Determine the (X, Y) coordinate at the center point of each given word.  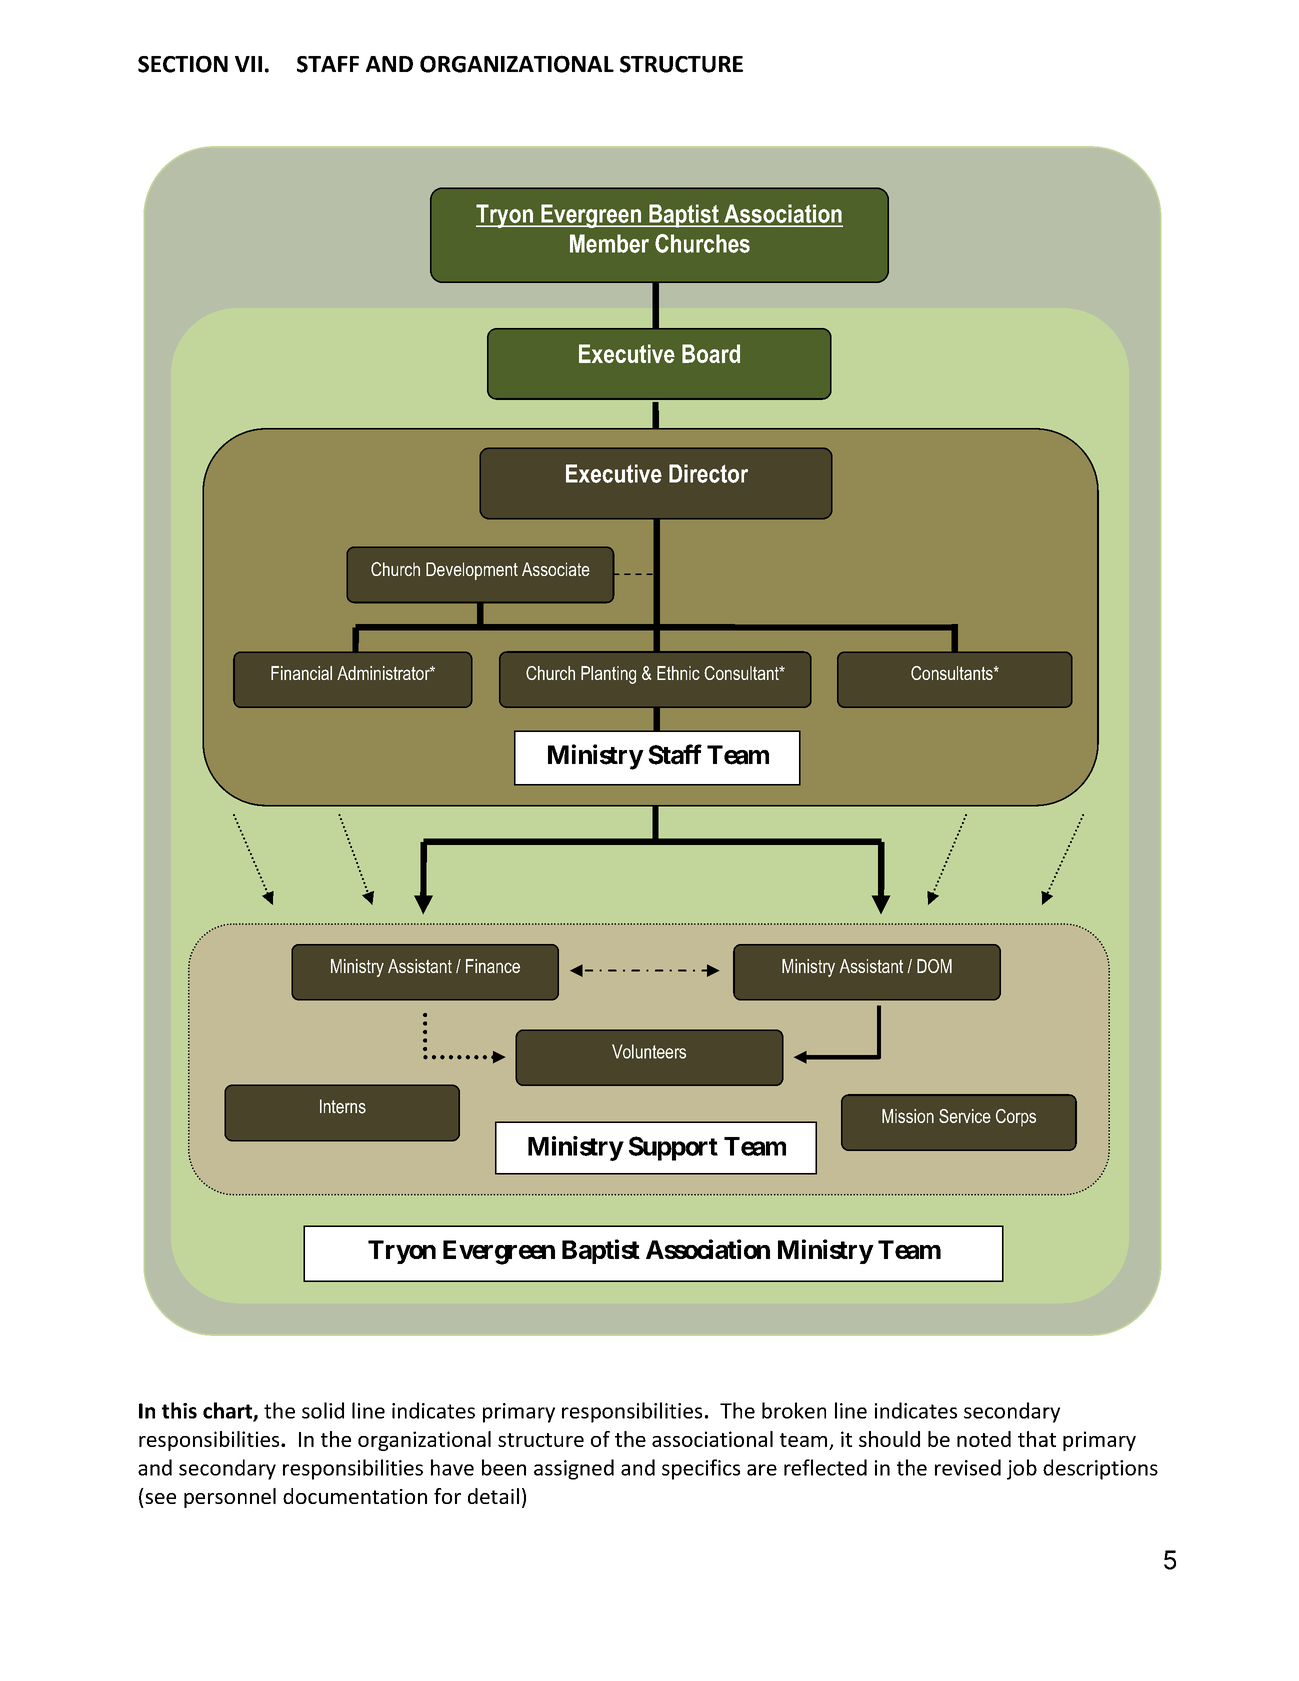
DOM (934, 966)
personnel (230, 1498)
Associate (556, 569)
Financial (301, 673)
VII (248, 64)
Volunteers (649, 1051)
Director (708, 473)
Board (711, 353)
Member (609, 243)
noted (984, 1439)
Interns (343, 1106)
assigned (574, 1469)
